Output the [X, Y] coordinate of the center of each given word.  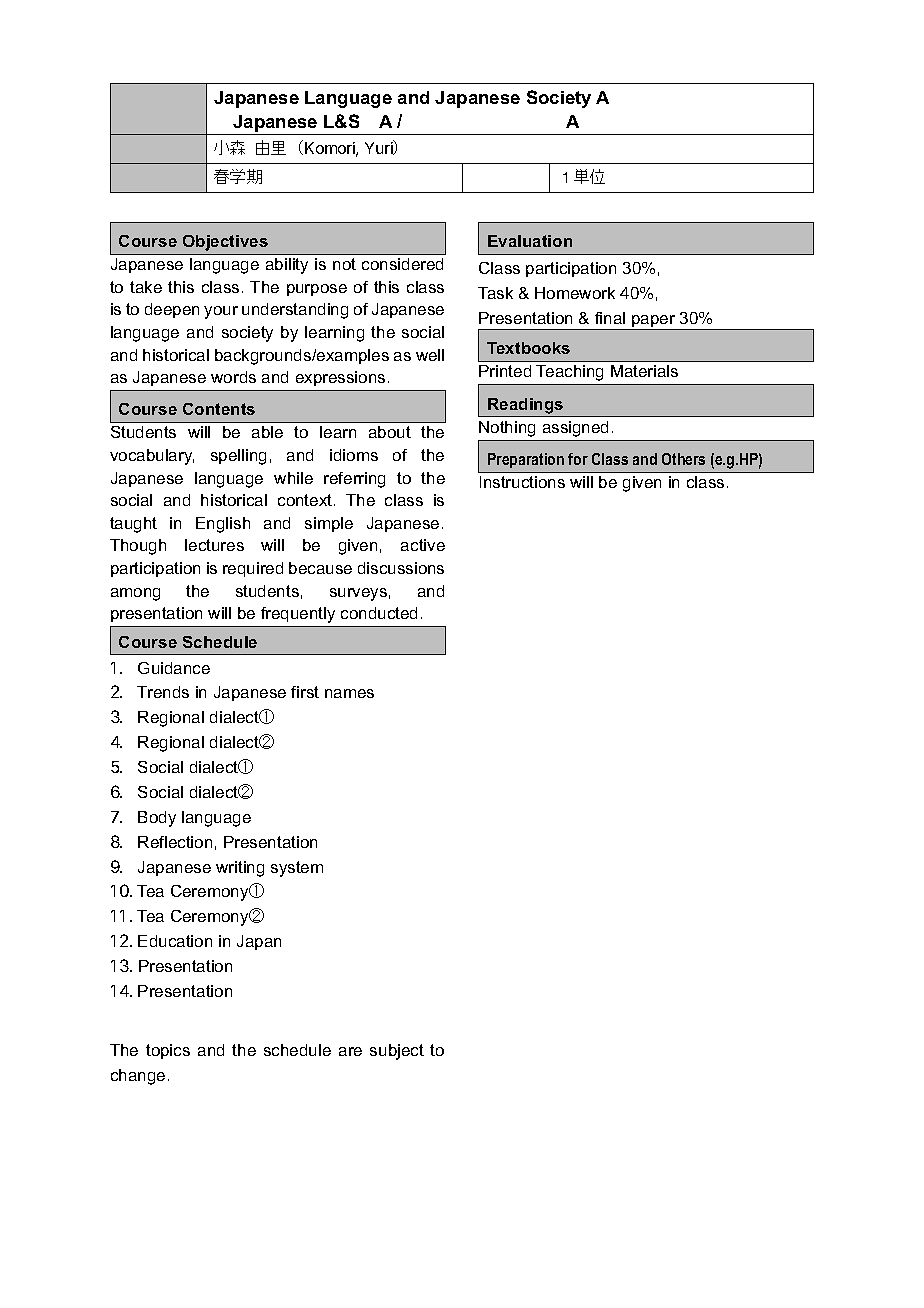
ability [287, 266]
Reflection [175, 842]
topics [168, 1051]
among [135, 594]
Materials [644, 371]
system [297, 869]
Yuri [380, 148]
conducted [379, 613]
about [390, 432]
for [578, 459]
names [349, 693]
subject [397, 1052]
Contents [219, 409]
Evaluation [530, 241]
